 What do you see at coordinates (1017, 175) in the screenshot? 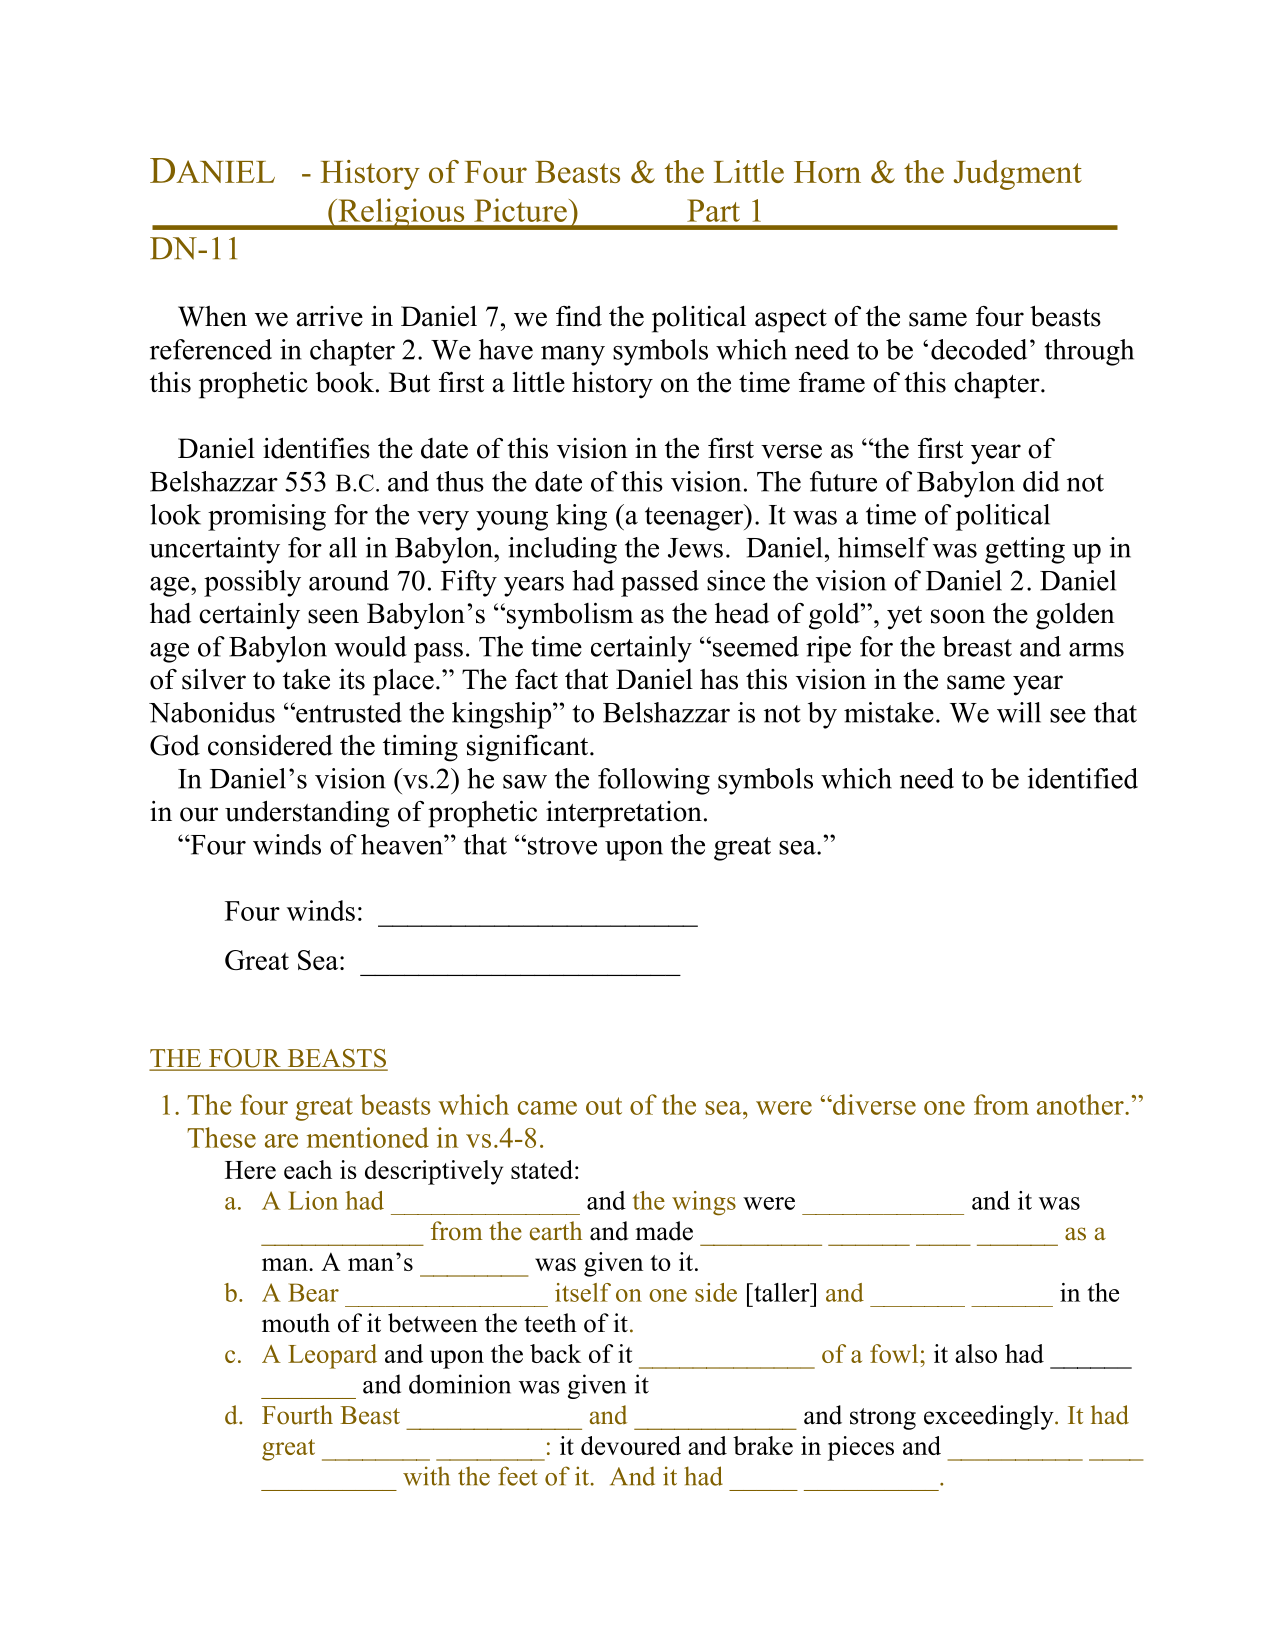
I see `Judgment` at bounding box center [1017, 175].
